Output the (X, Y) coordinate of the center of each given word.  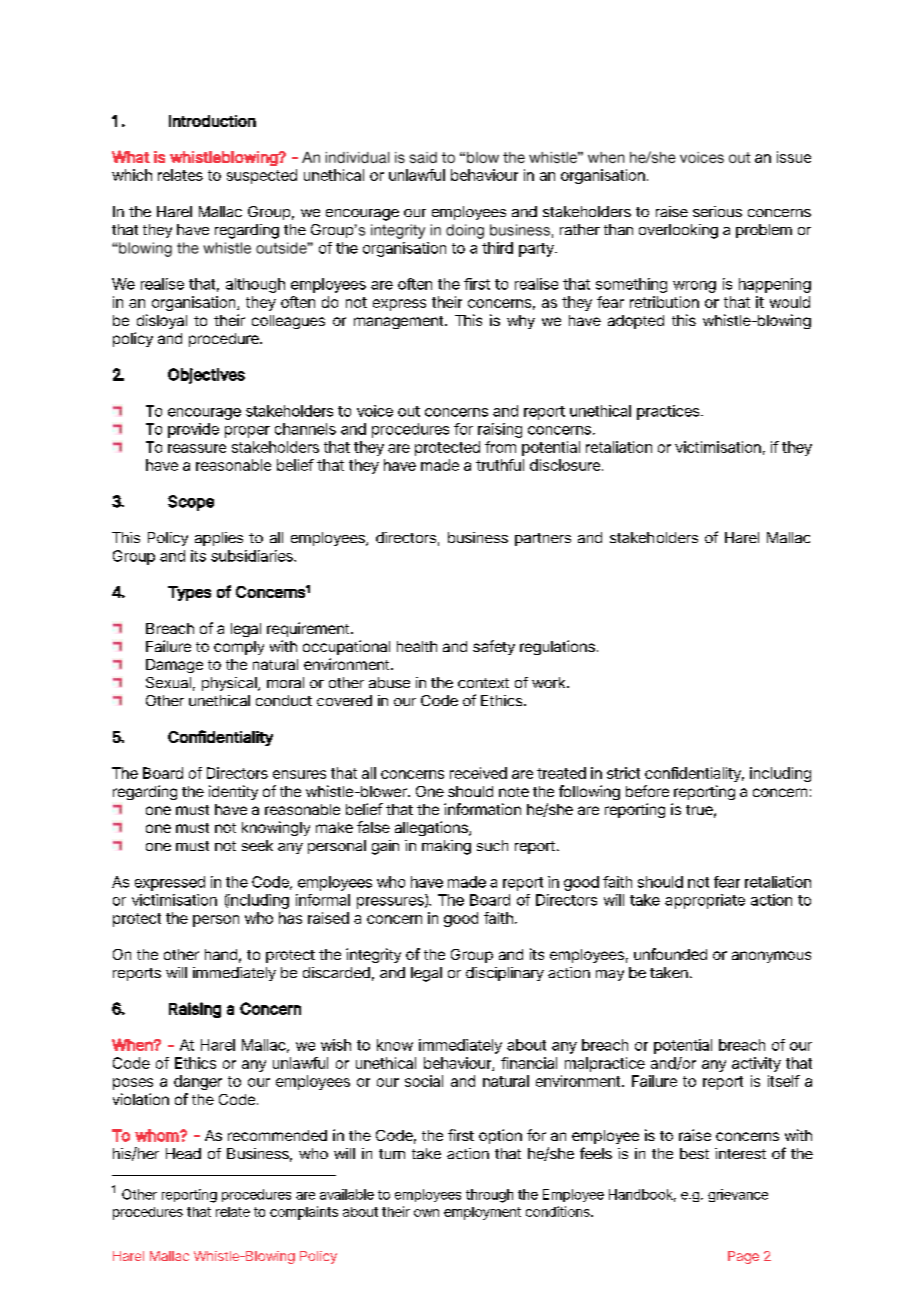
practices (669, 412)
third (497, 248)
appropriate (705, 901)
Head (183, 1153)
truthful (500, 465)
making (446, 847)
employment (482, 1213)
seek (257, 845)
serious (717, 211)
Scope (191, 503)
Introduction (212, 121)
